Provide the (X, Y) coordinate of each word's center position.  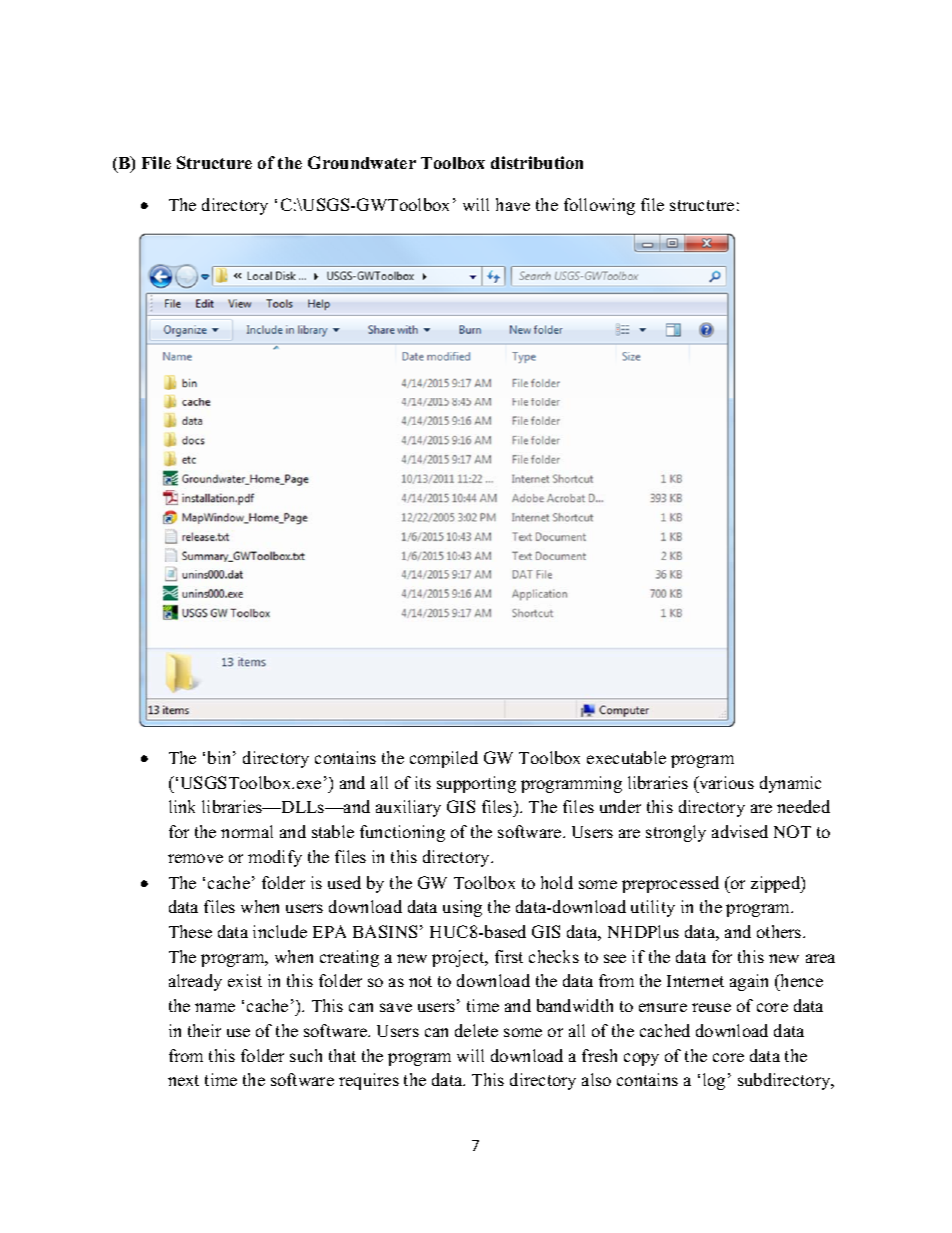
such (306, 1055)
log (714, 1081)
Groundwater (362, 162)
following (599, 206)
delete (476, 1030)
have (513, 204)
